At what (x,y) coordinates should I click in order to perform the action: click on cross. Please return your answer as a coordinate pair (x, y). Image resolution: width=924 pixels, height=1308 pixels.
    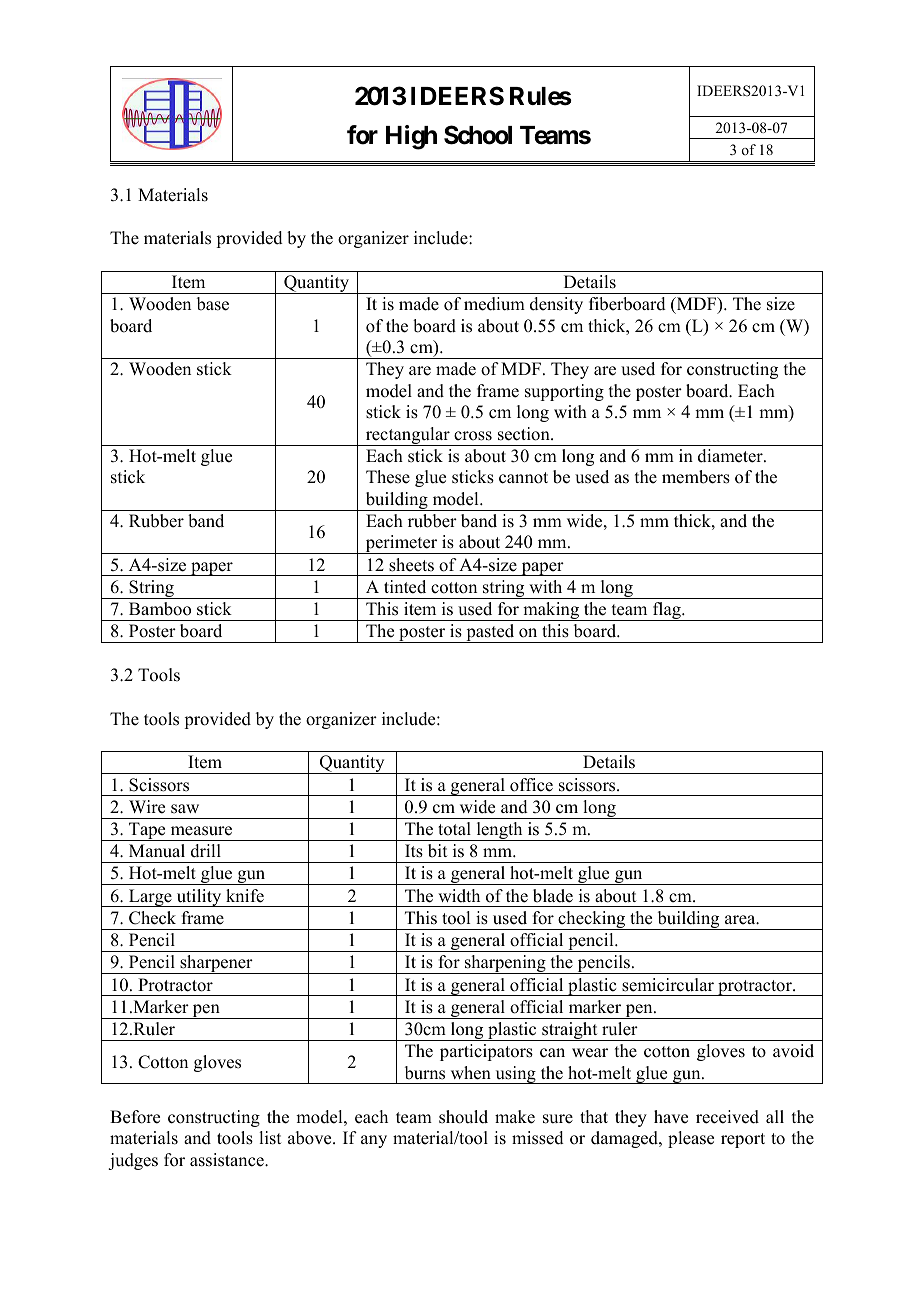
    Looking at the image, I should click on (473, 436).
